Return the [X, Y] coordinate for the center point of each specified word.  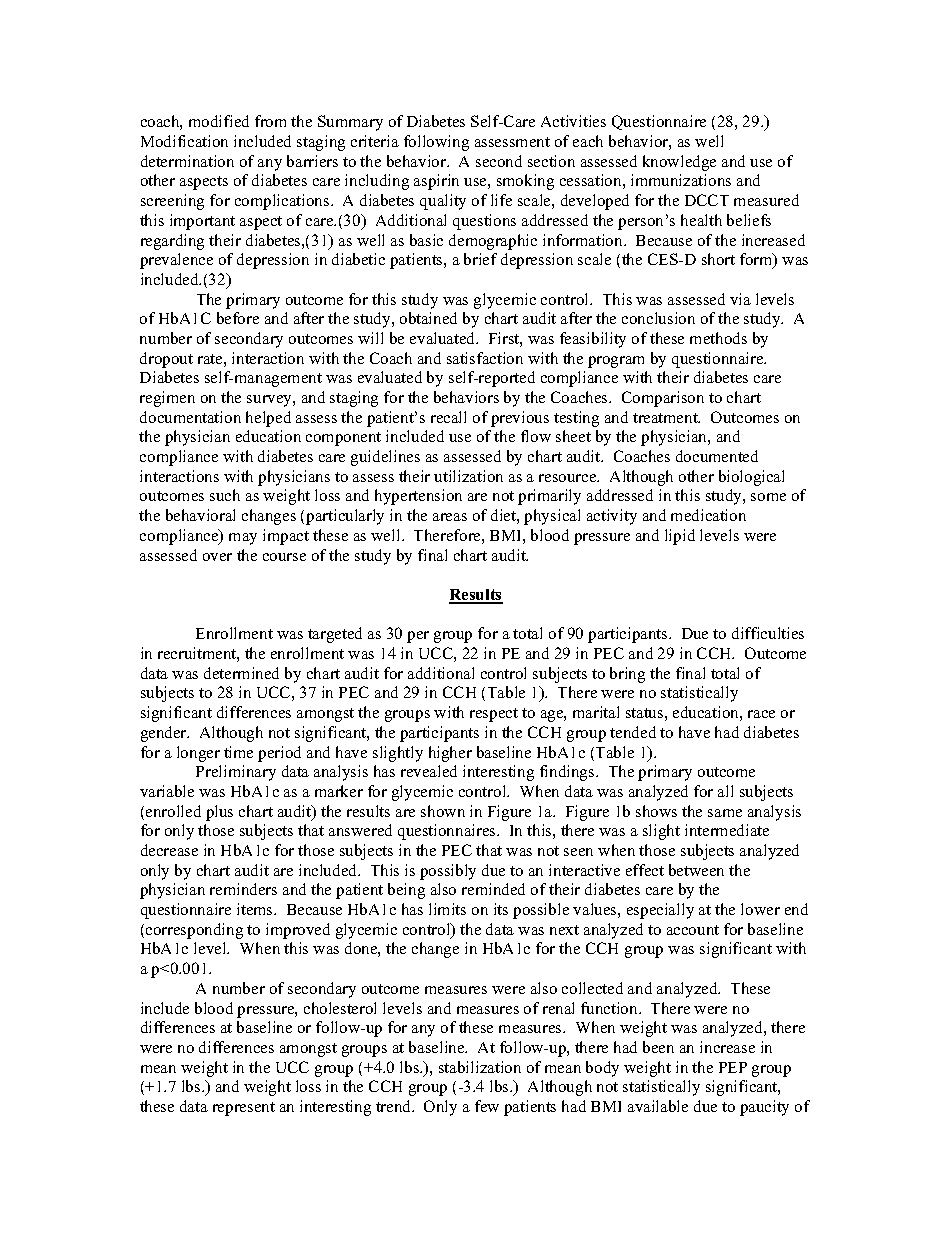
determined [241, 673]
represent [244, 1109]
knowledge [679, 163]
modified [219, 121]
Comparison [663, 399]
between [696, 870]
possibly [448, 872]
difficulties [768, 633]
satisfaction [485, 358]
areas [450, 517]
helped [268, 419]
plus [219, 813]
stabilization [480, 1067]
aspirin [436, 182]
